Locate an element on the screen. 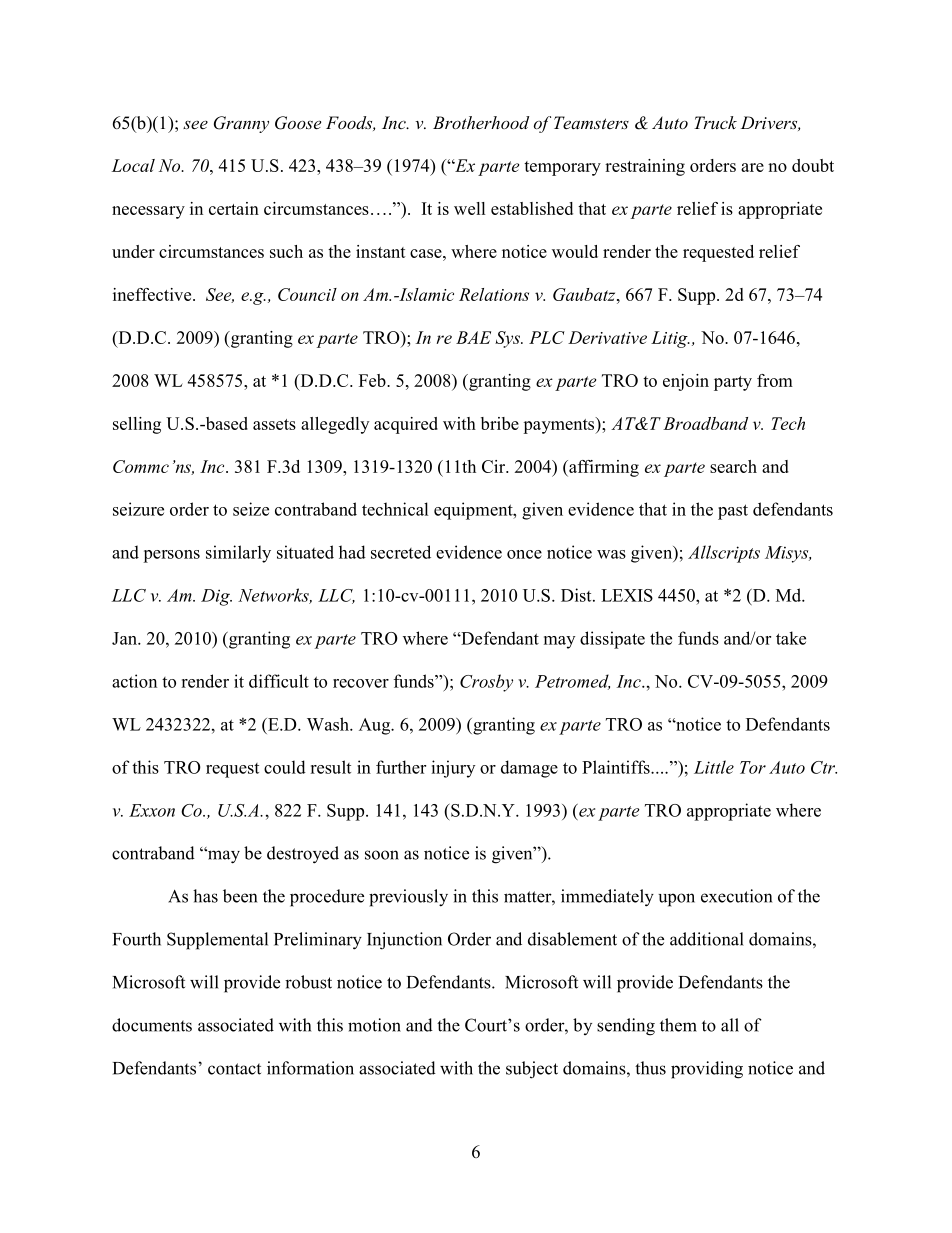 This screenshot has width=952, height=1233. bribe is located at coordinates (500, 423).
